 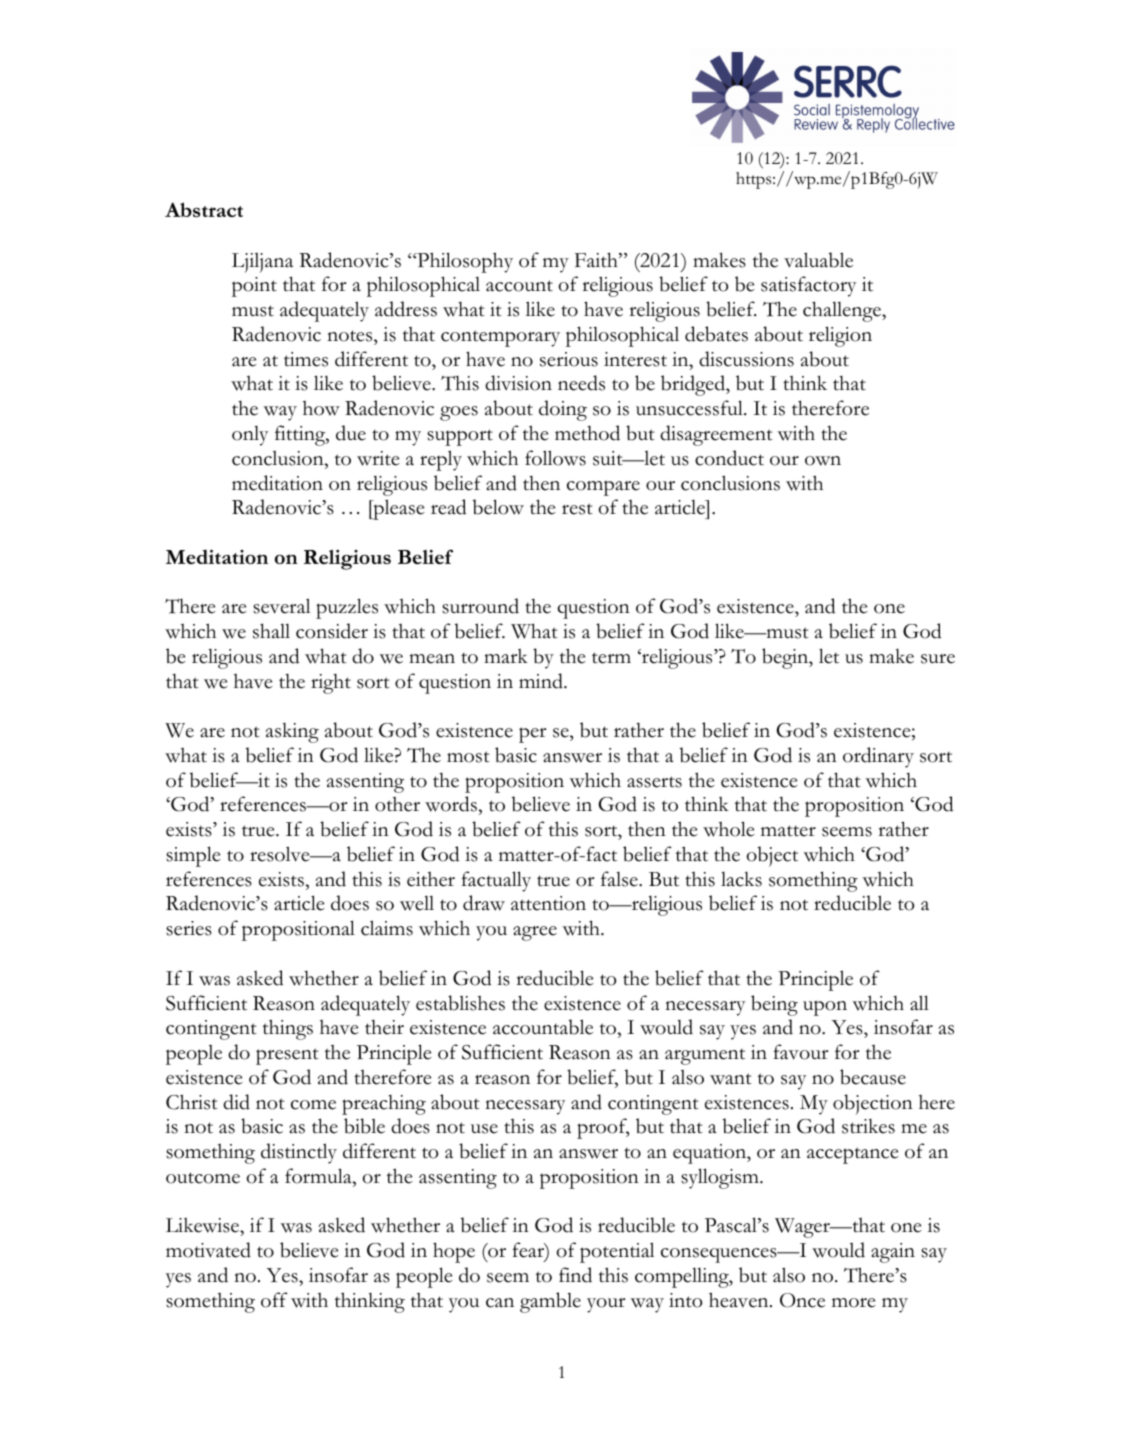 What do you see at coordinates (254, 287) in the screenshot?
I see `point` at bounding box center [254, 287].
